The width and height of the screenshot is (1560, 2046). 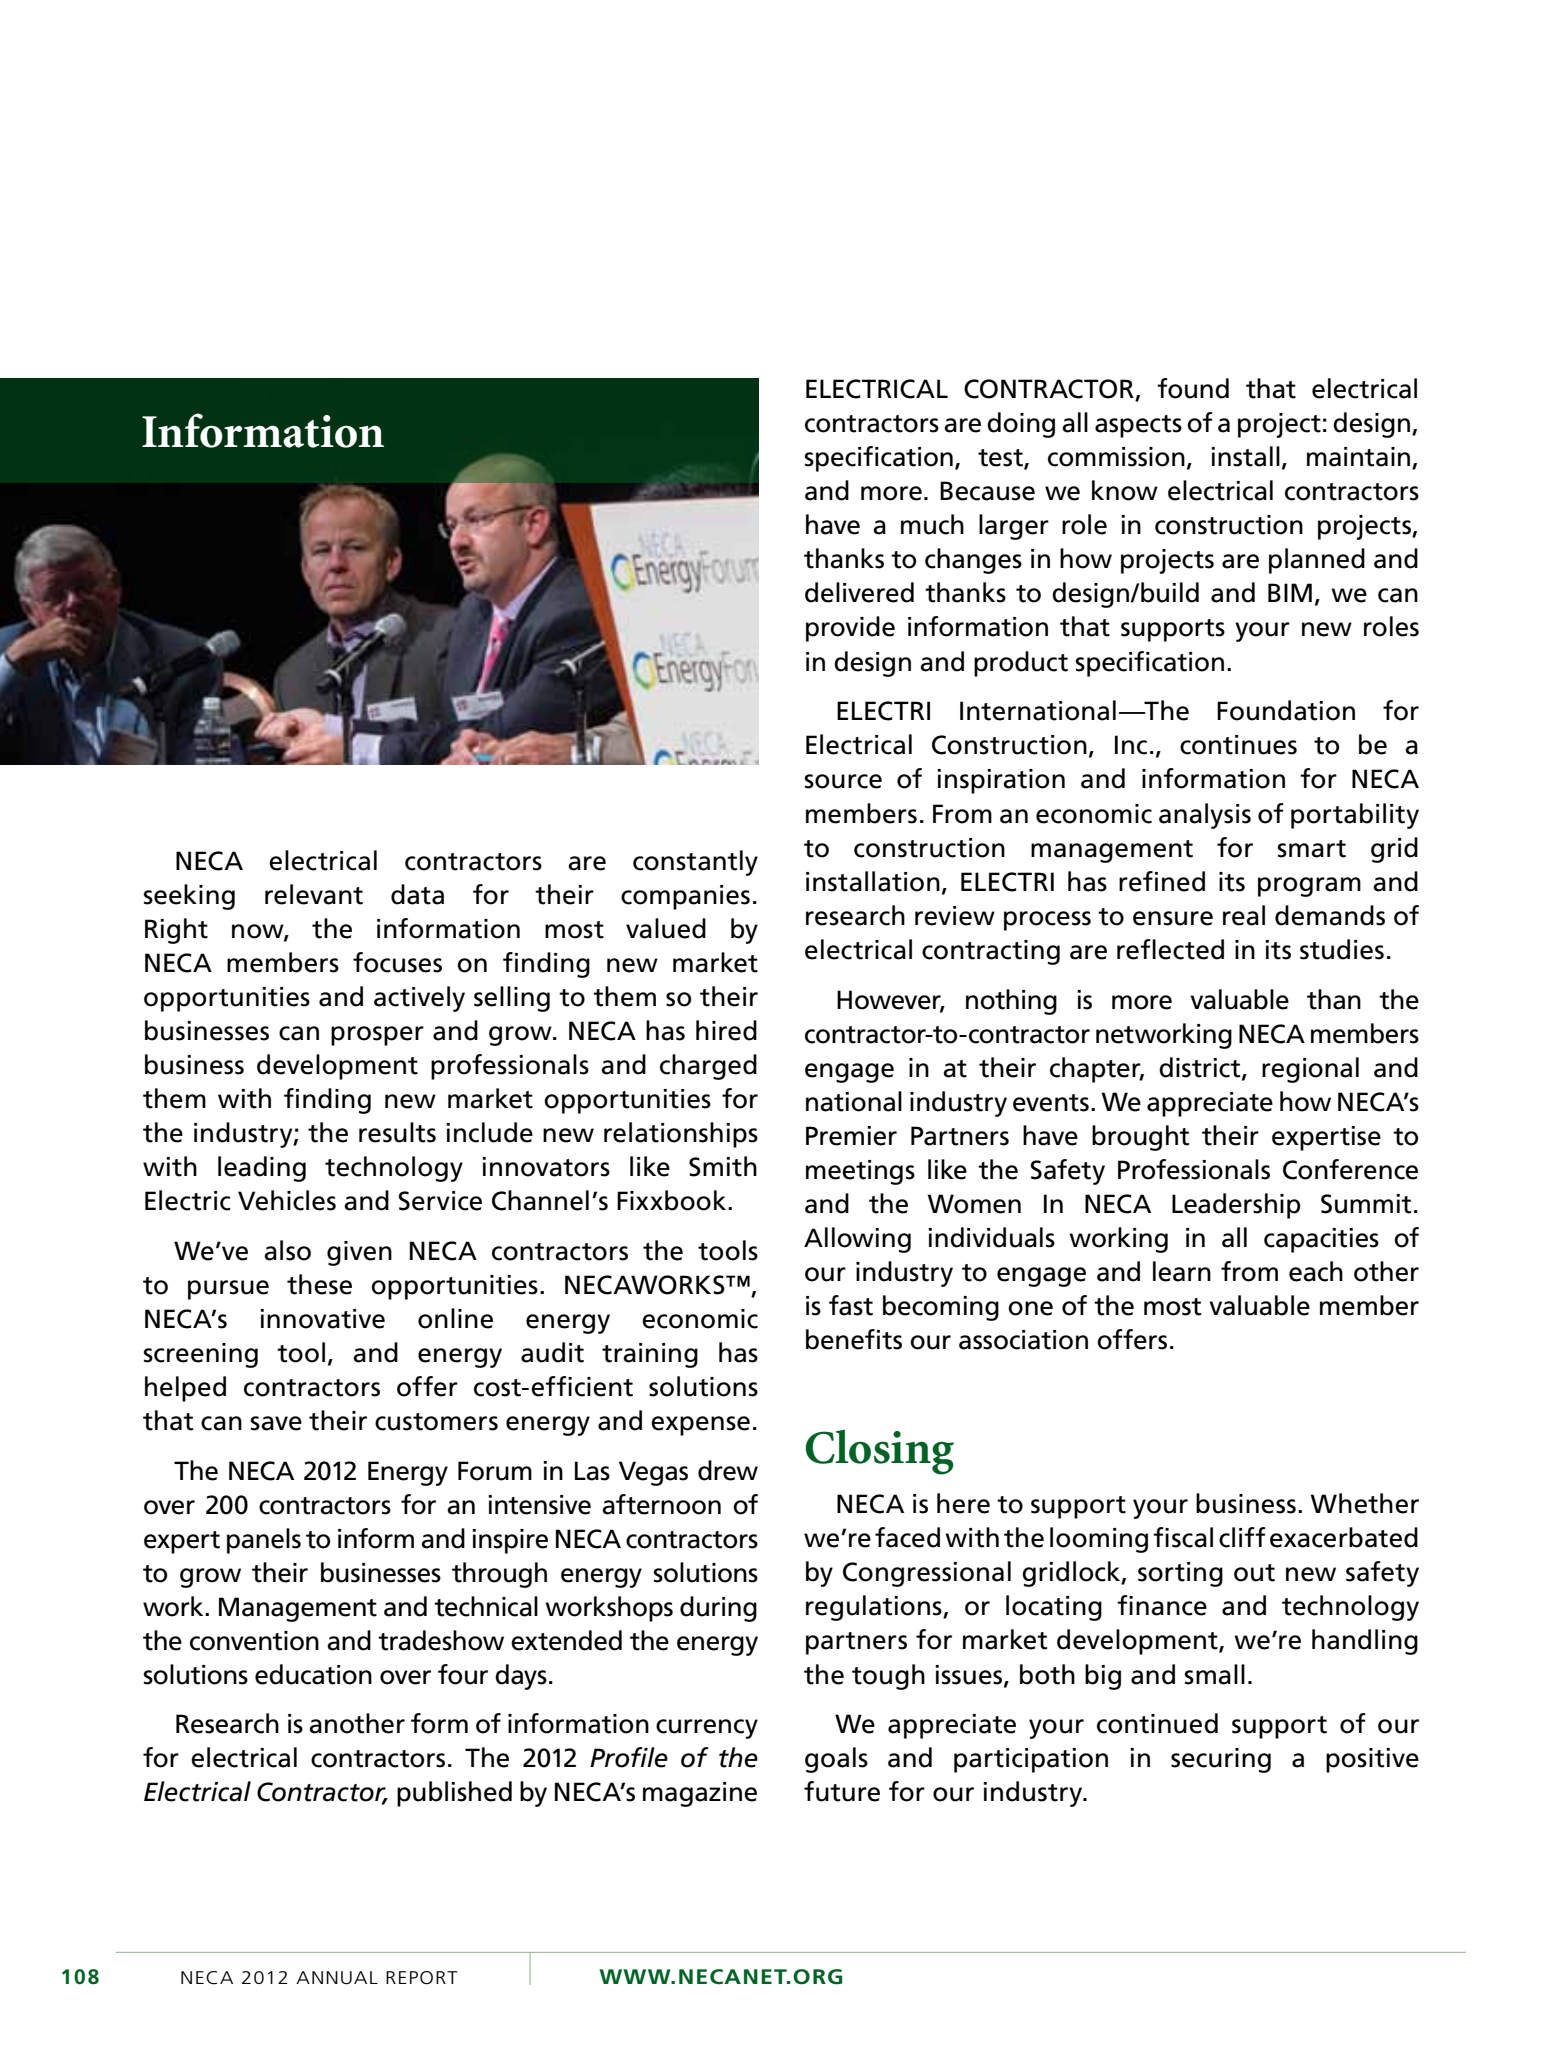 I want to click on valued, so click(x=666, y=928).
